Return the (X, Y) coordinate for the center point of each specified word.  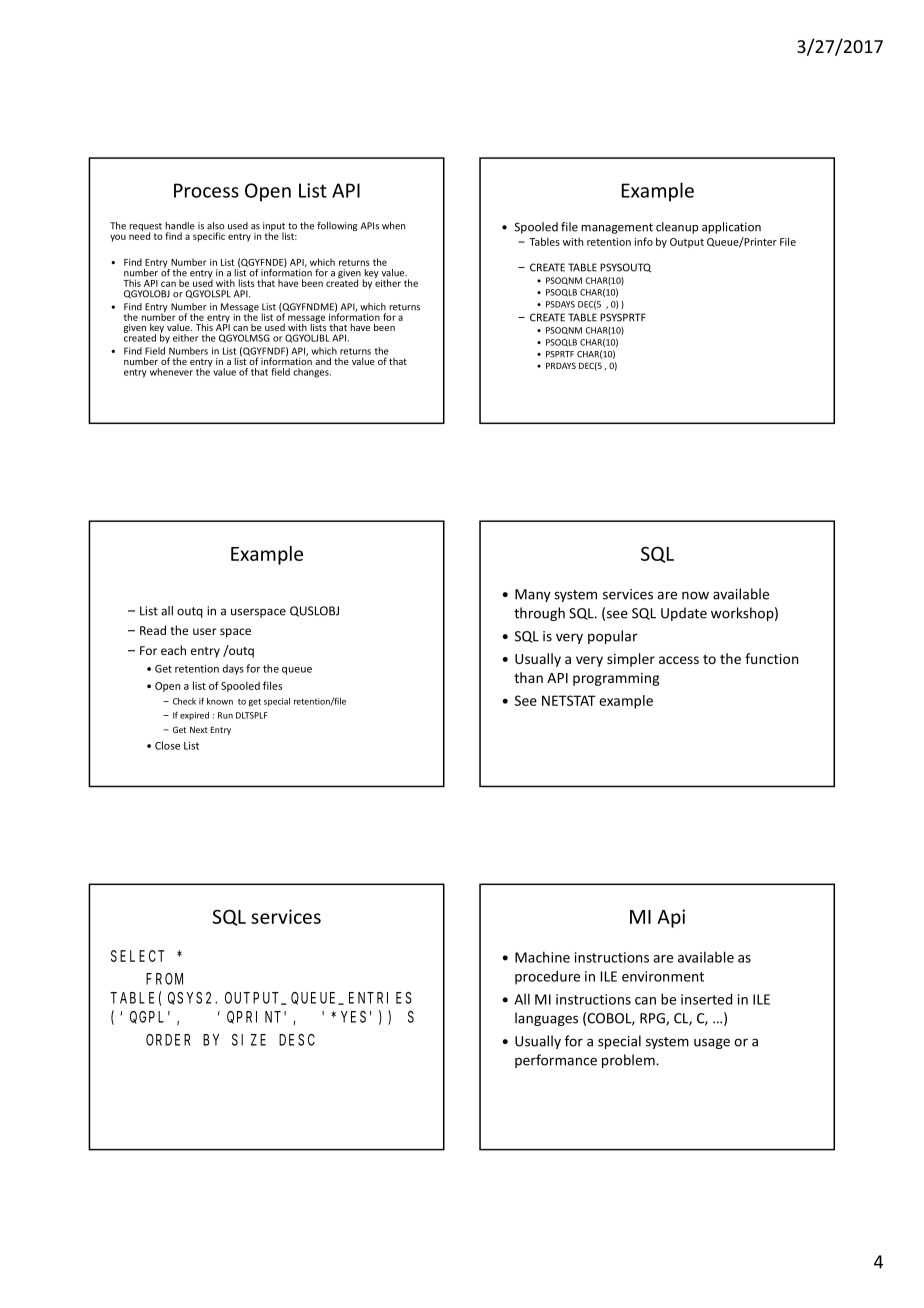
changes (312, 373)
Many (533, 595)
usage (712, 1043)
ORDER (168, 1040)
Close (167, 745)
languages (546, 1019)
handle (180, 226)
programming (616, 679)
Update (684, 614)
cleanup (677, 228)
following (337, 226)
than (528, 677)
